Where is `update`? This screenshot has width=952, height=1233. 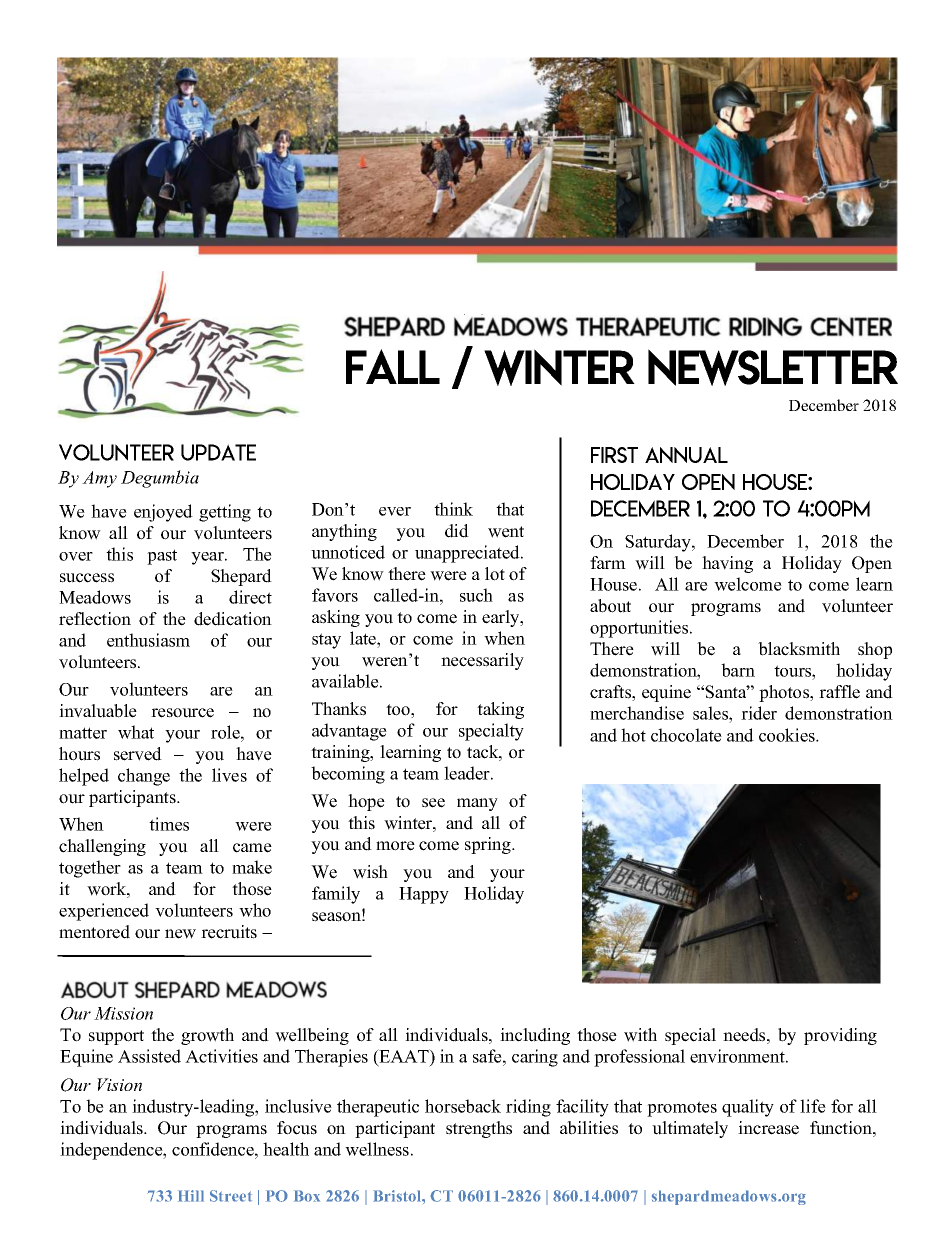 update is located at coordinates (218, 452).
